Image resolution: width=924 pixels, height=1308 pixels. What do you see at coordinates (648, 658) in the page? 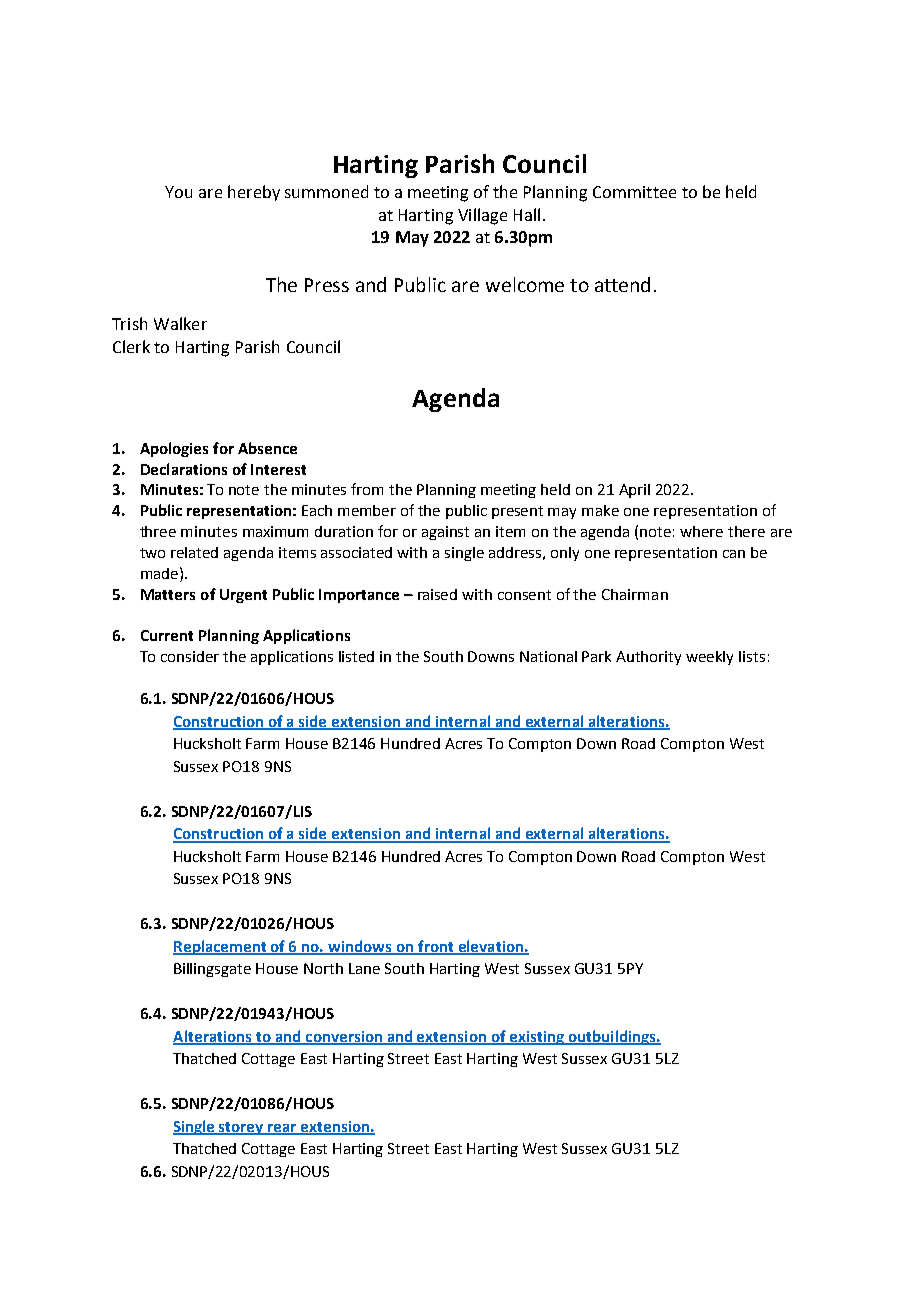
I see `Authority` at bounding box center [648, 658].
